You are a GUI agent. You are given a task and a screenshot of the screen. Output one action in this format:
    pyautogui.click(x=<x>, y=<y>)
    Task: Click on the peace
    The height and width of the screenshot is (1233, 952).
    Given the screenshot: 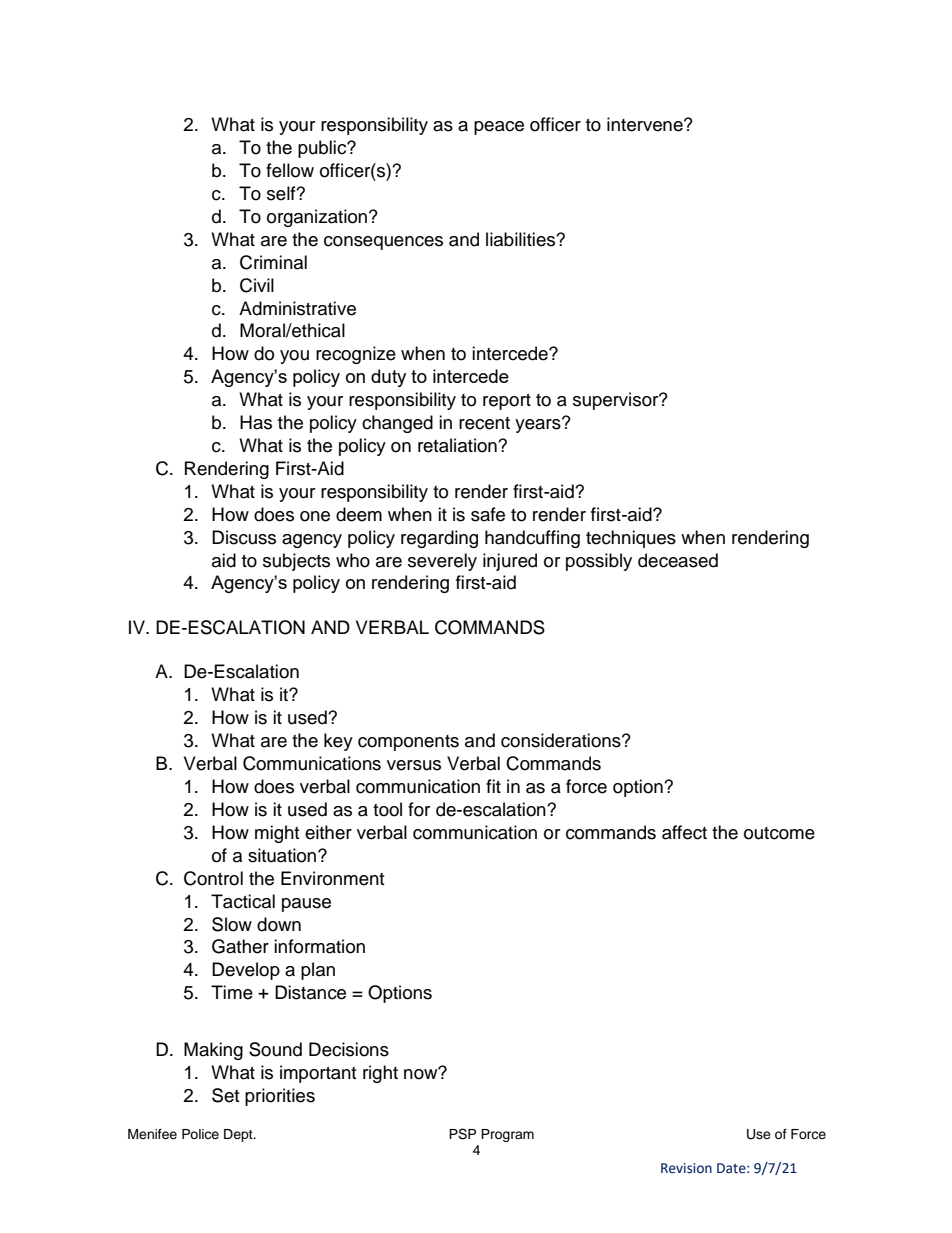 What is the action you would take?
    pyautogui.click(x=499, y=128)
